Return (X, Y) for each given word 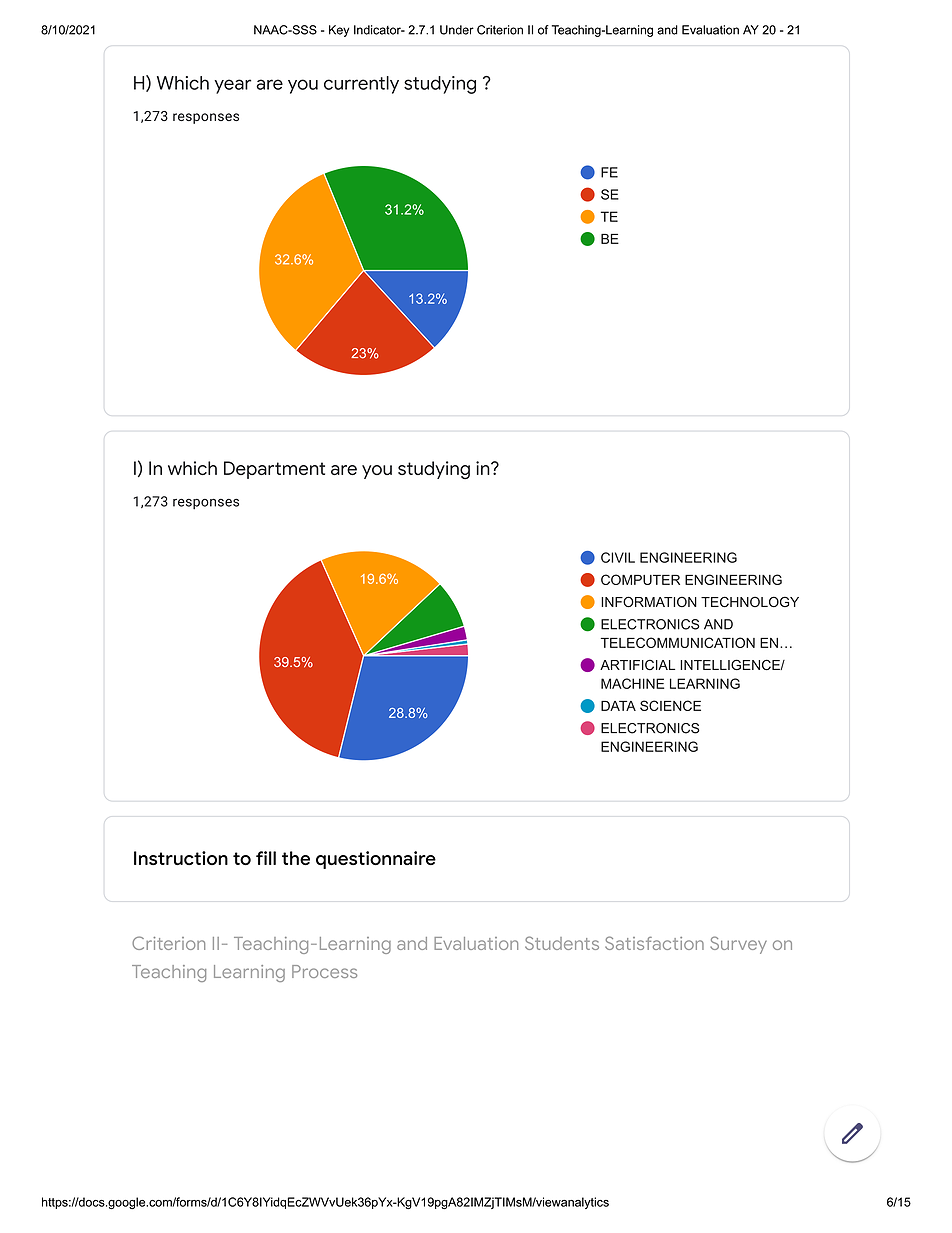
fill (266, 858)
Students (562, 943)
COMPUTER (640, 579)
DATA (618, 706)
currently (361, 85)
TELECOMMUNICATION (678, 642)
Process (324, 971)
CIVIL (618, 557)
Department (274, 470)
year (232, 86)
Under (457, 30)
